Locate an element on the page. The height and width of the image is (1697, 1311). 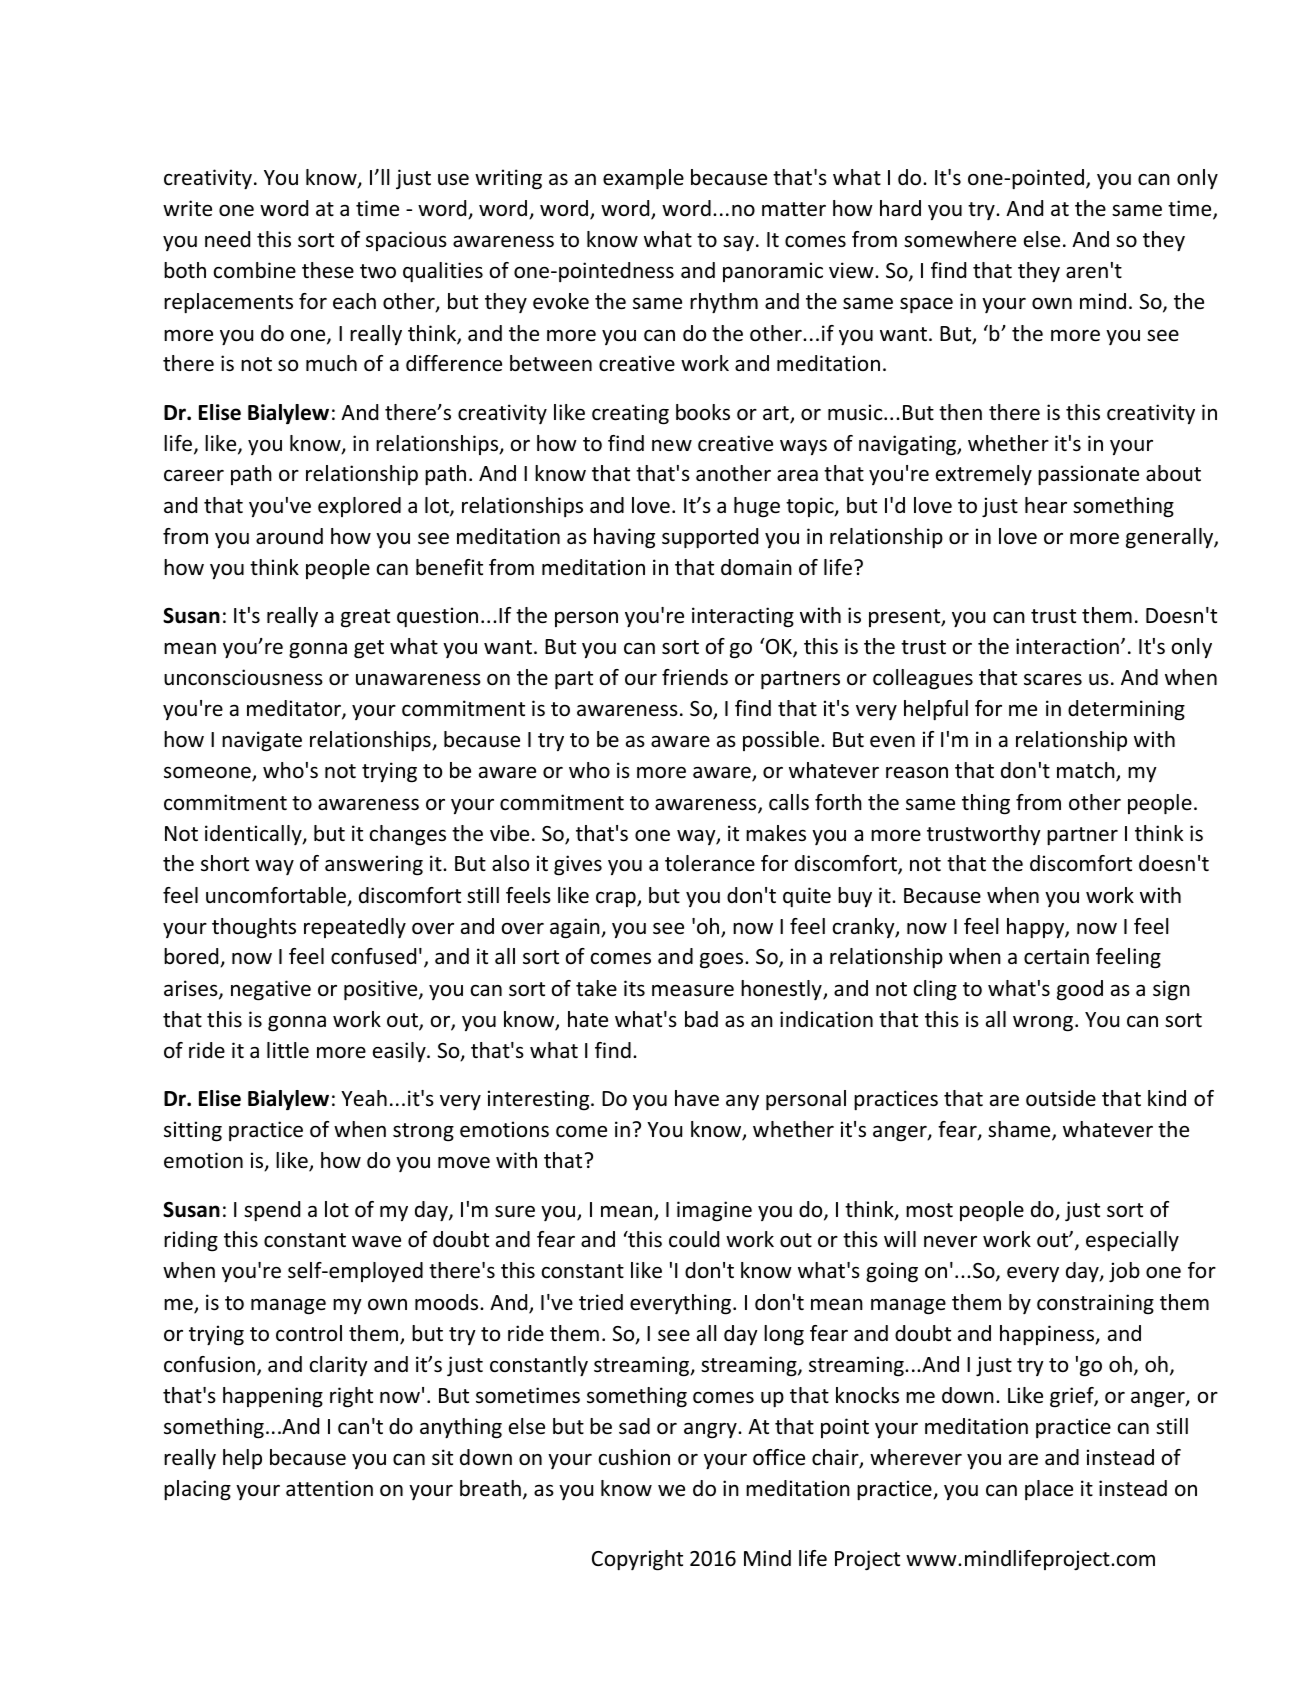
angry is located at coordinates (711, 1430).
